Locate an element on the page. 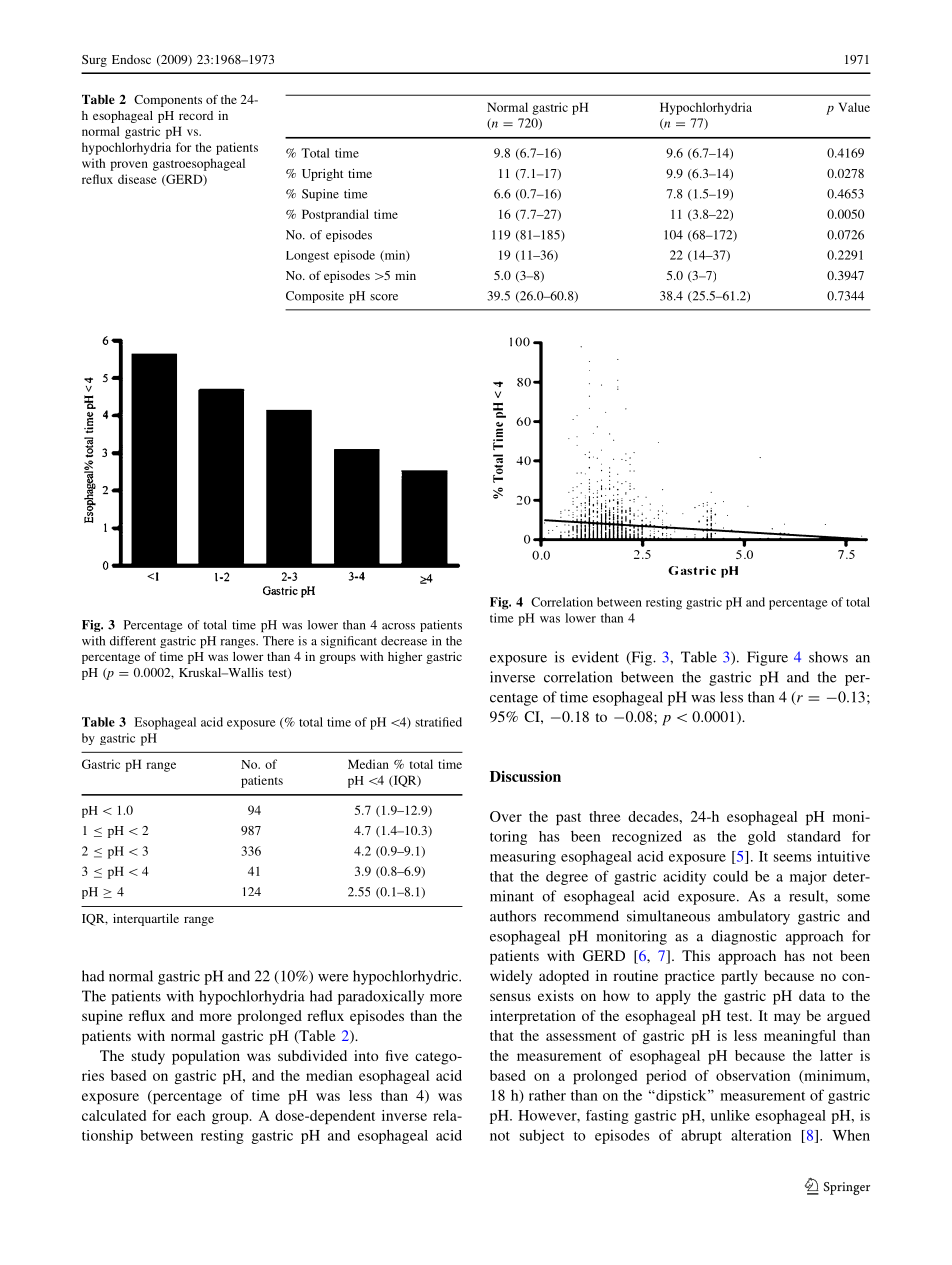 This image has width=952, height=1265. Value is located at coordinates (854, 107).
